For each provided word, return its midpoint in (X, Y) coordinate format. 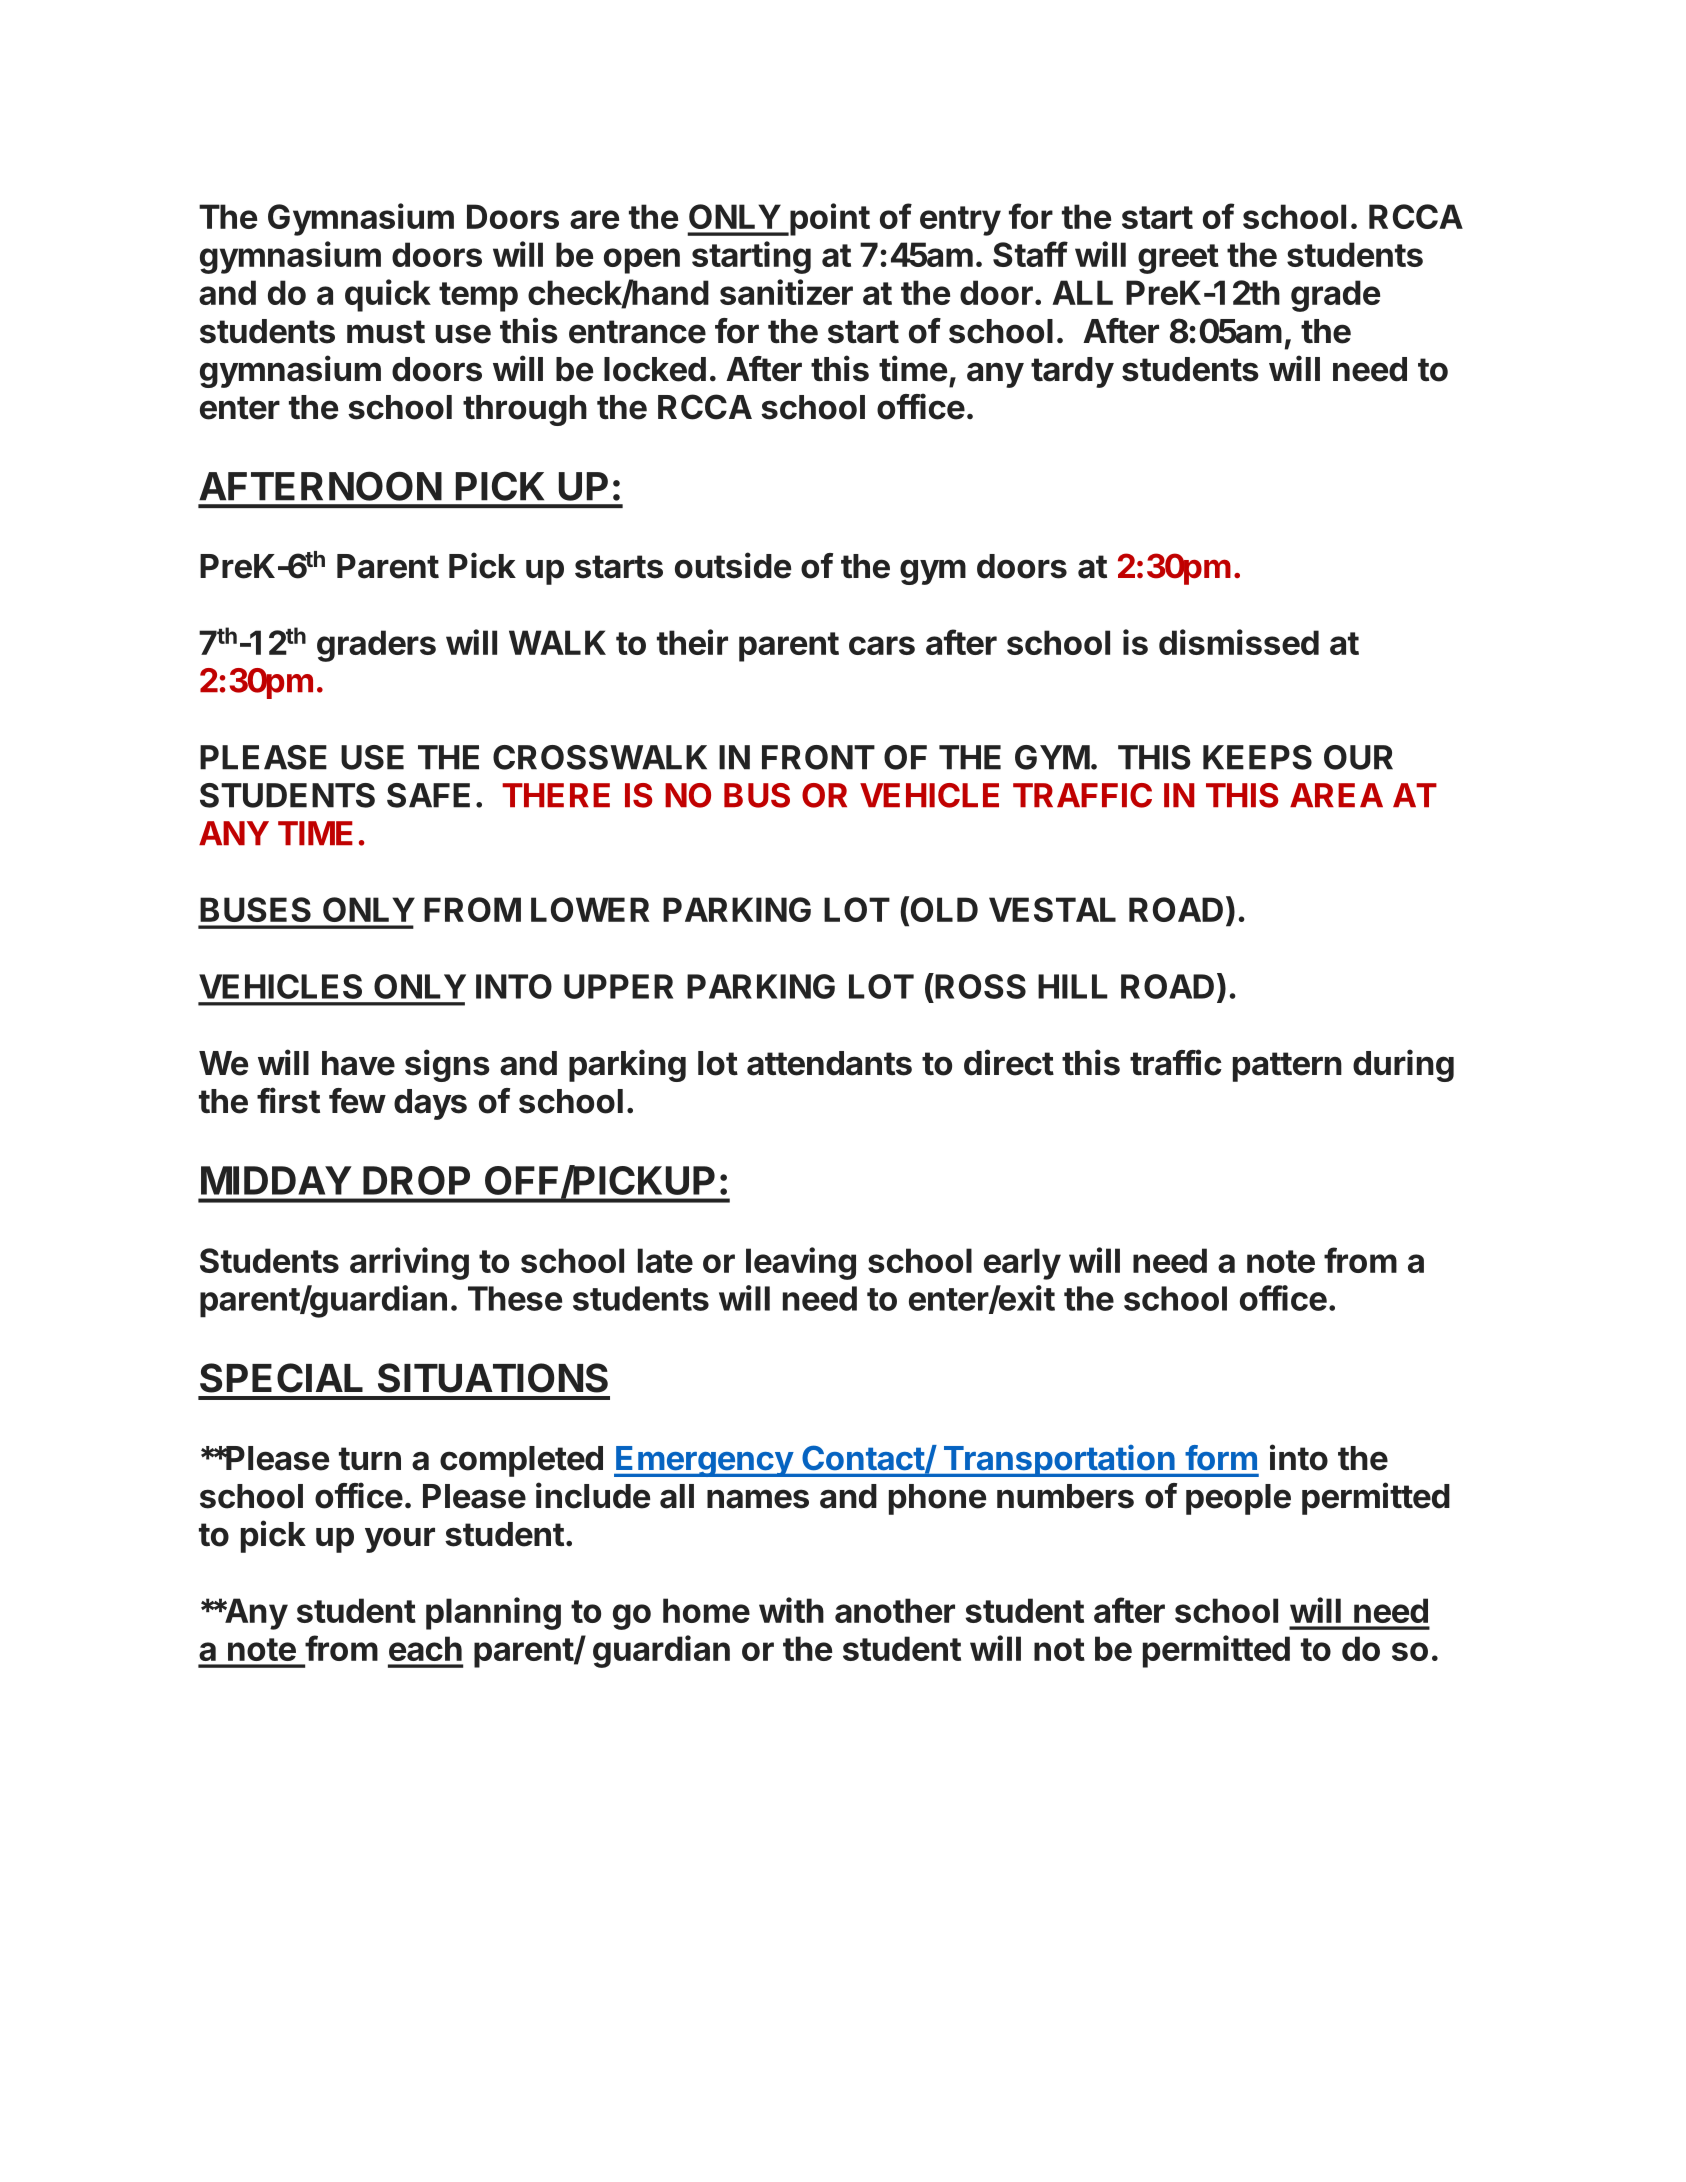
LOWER (590, 909)
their (692, 642)
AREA (1336, 795)
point (829, 219)
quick (388, 295)
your (400, 1540)
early (1022, 1264)
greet (1178, 259)
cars (882, 645)
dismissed (1239, 642)
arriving (409, 1263)
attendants (829, 1063)
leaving (801, 1263)
